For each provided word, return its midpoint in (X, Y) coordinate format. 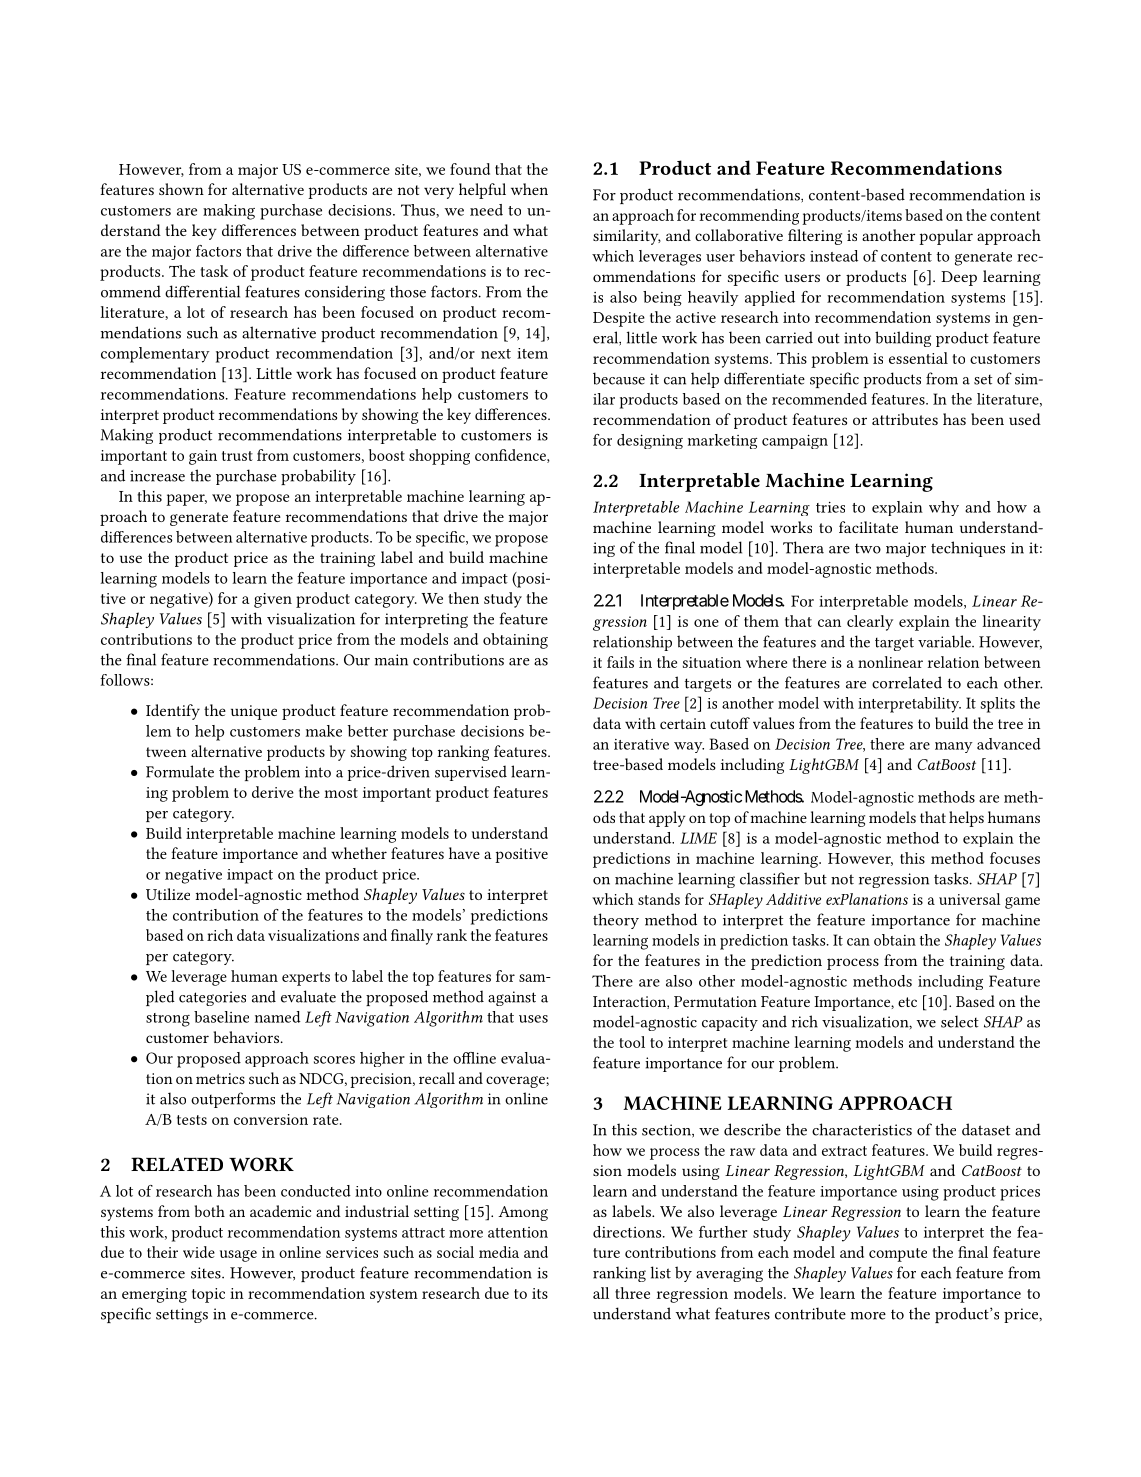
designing (650, 441)
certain (683, 723)
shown (181, 189)
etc (907, 1002)
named (277, 1017)
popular (946, 237)
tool (632, 1042)
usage (238, 1256)
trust (237, 456)
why (944, 508)
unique (254, 712)
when (529, 189)
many (954, 747)
